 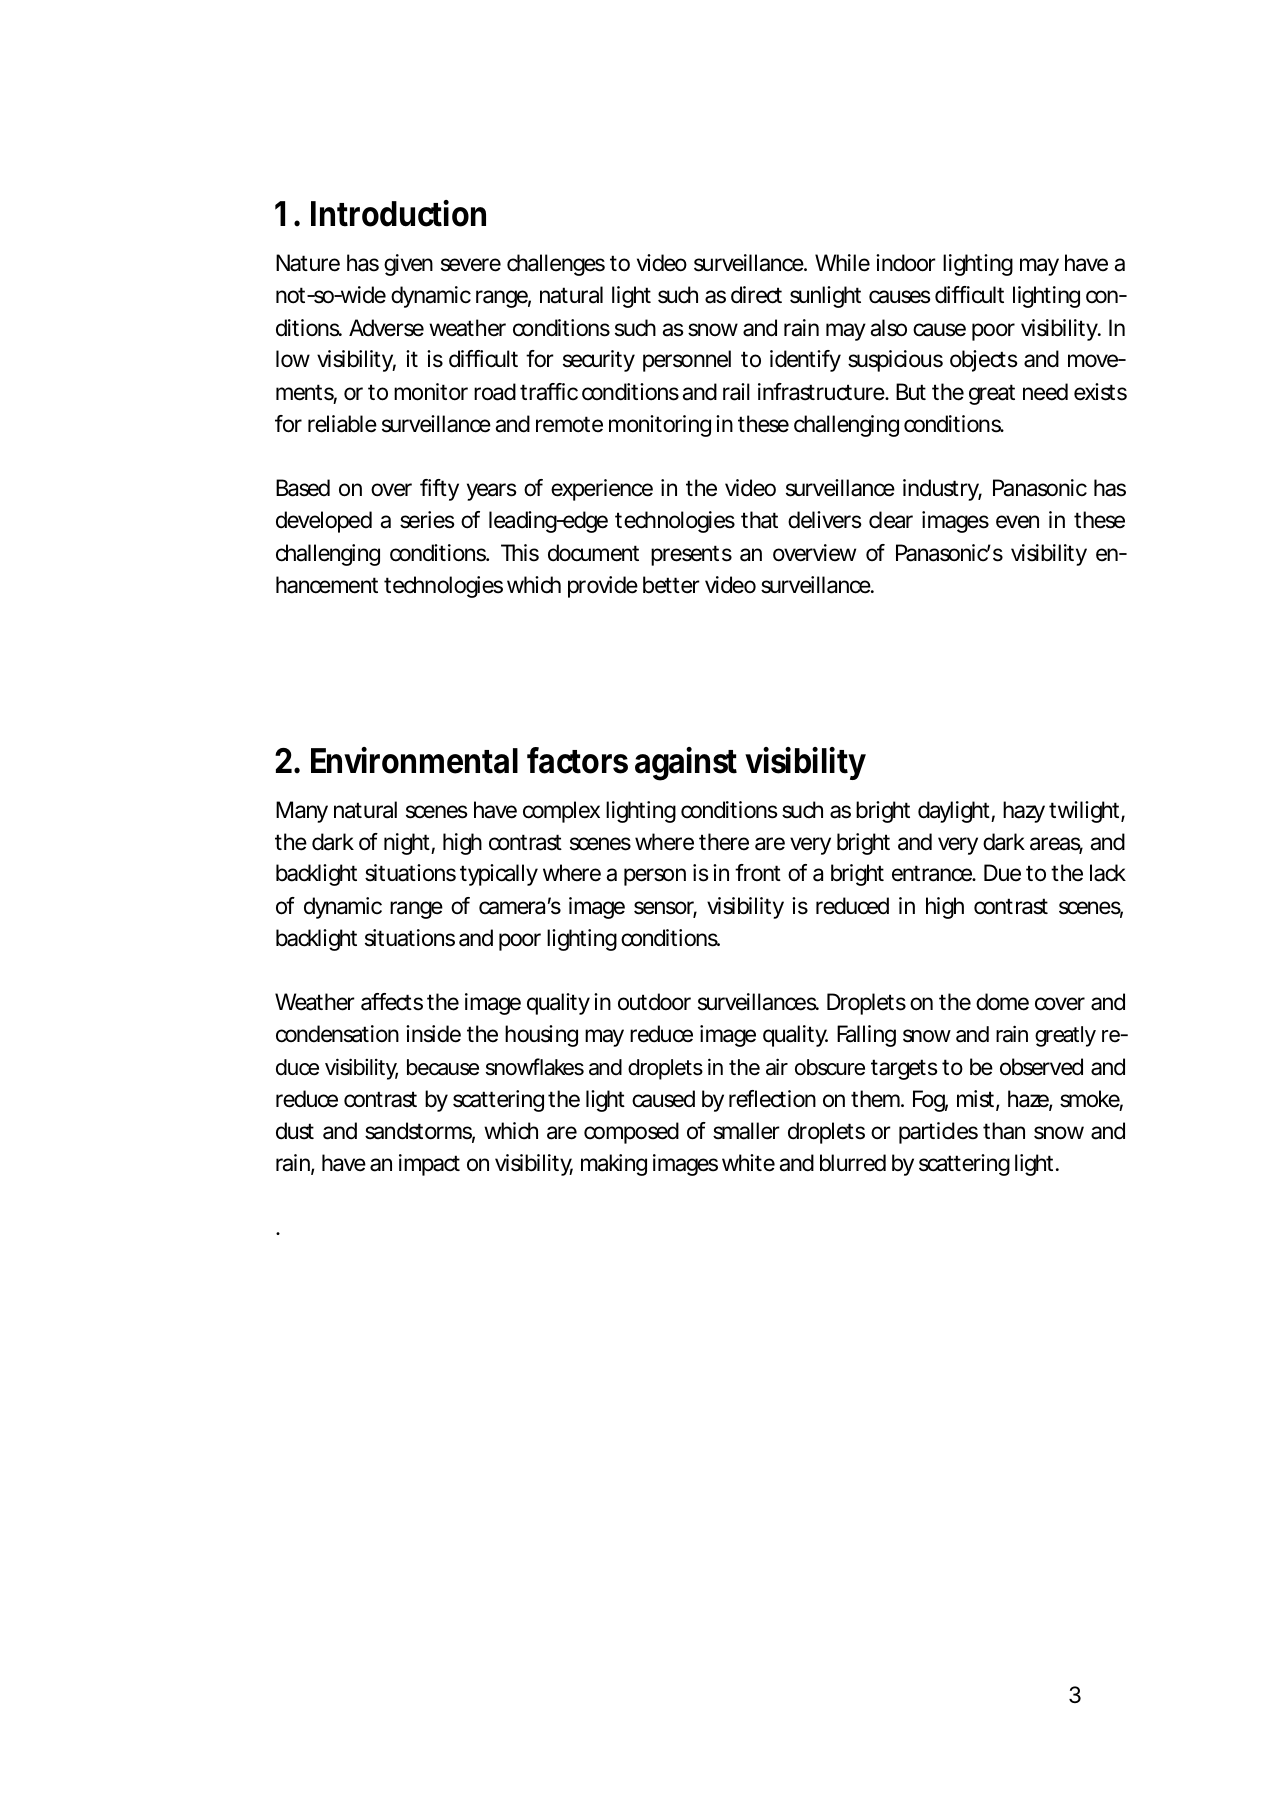 I want to click on Many, so click(x=302, y=812).
